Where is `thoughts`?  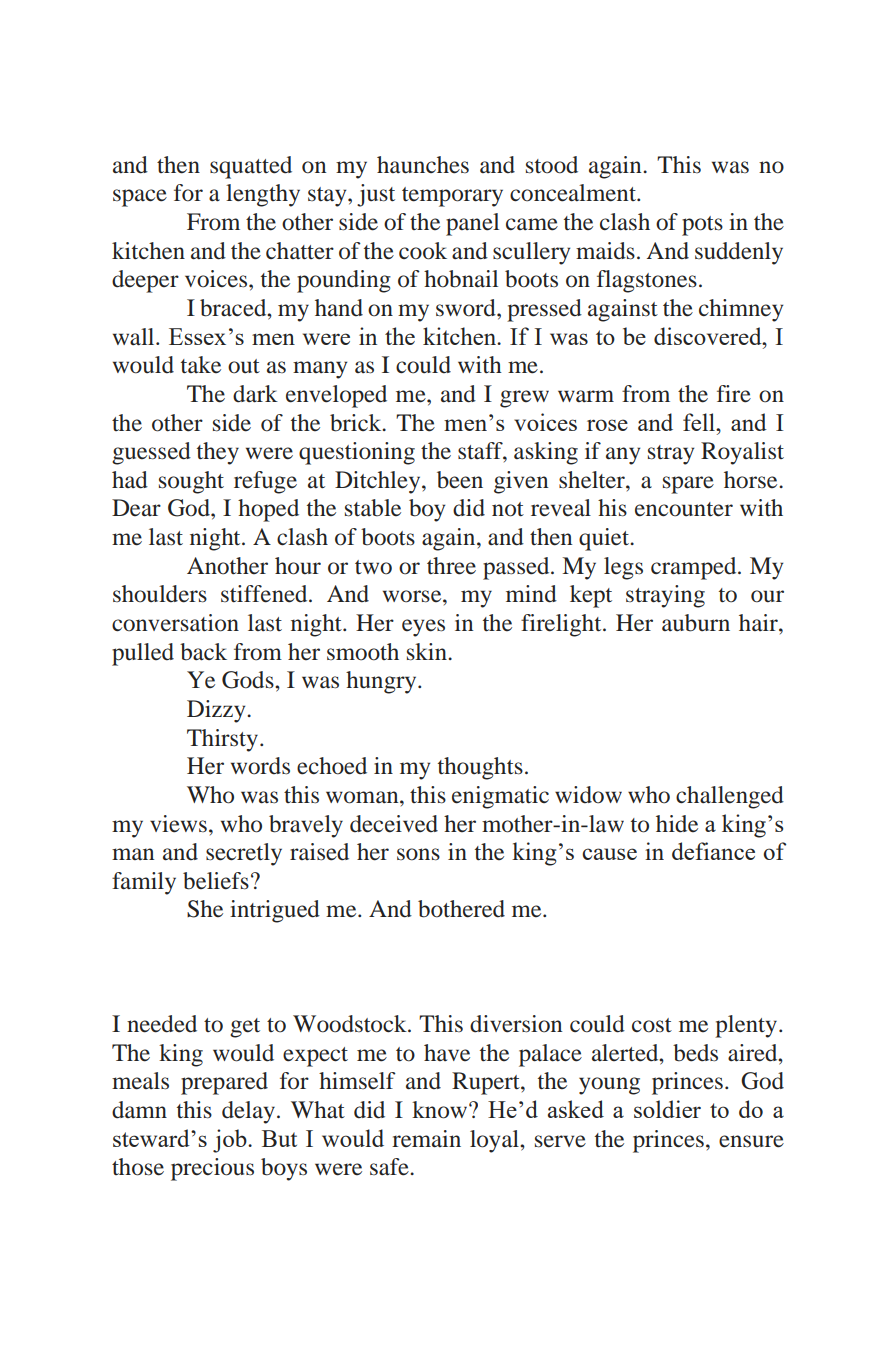 thoughts is located at coordinates (480, 768).
